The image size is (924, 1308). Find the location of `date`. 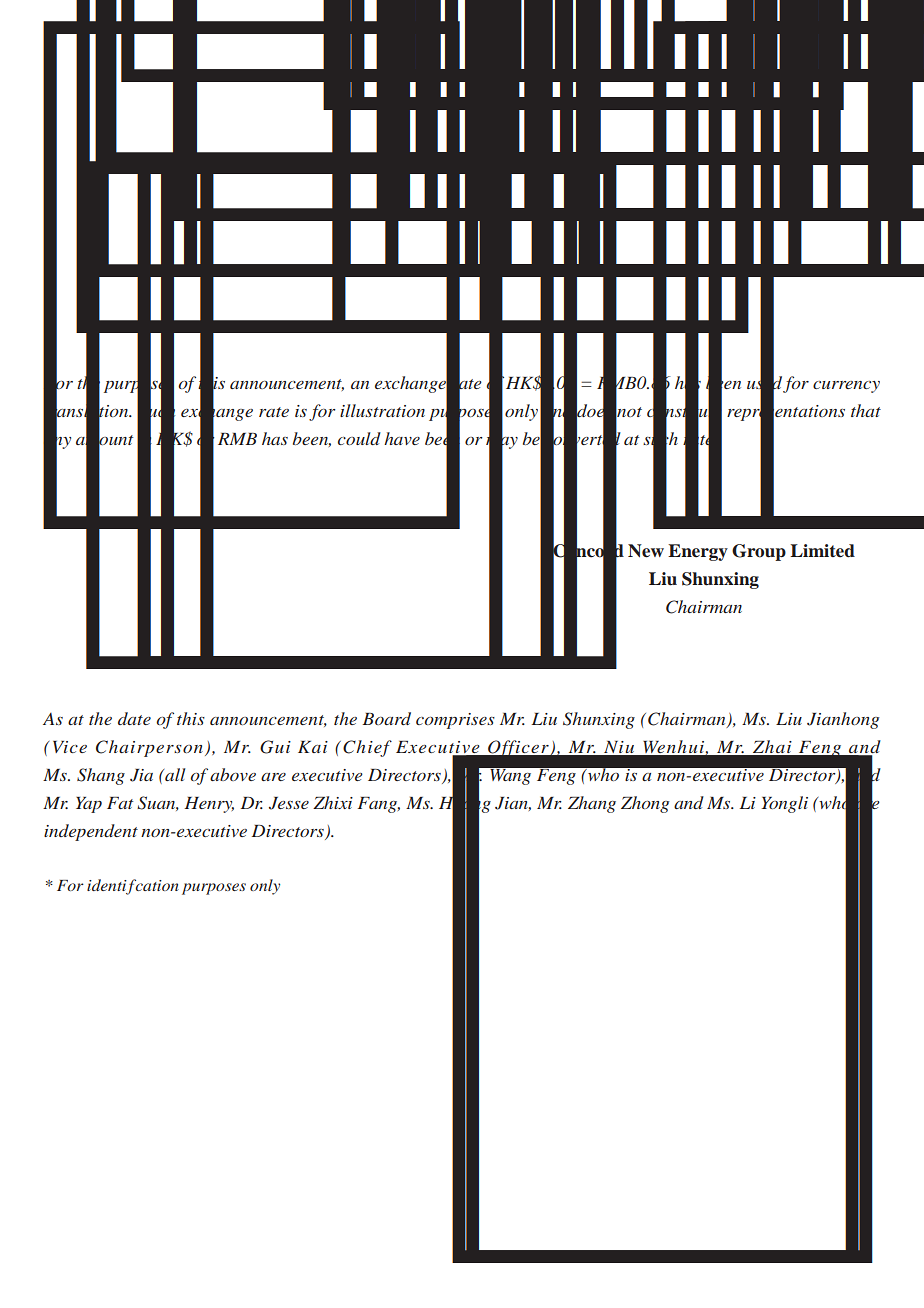

date is located at coordinates (134, 718).
